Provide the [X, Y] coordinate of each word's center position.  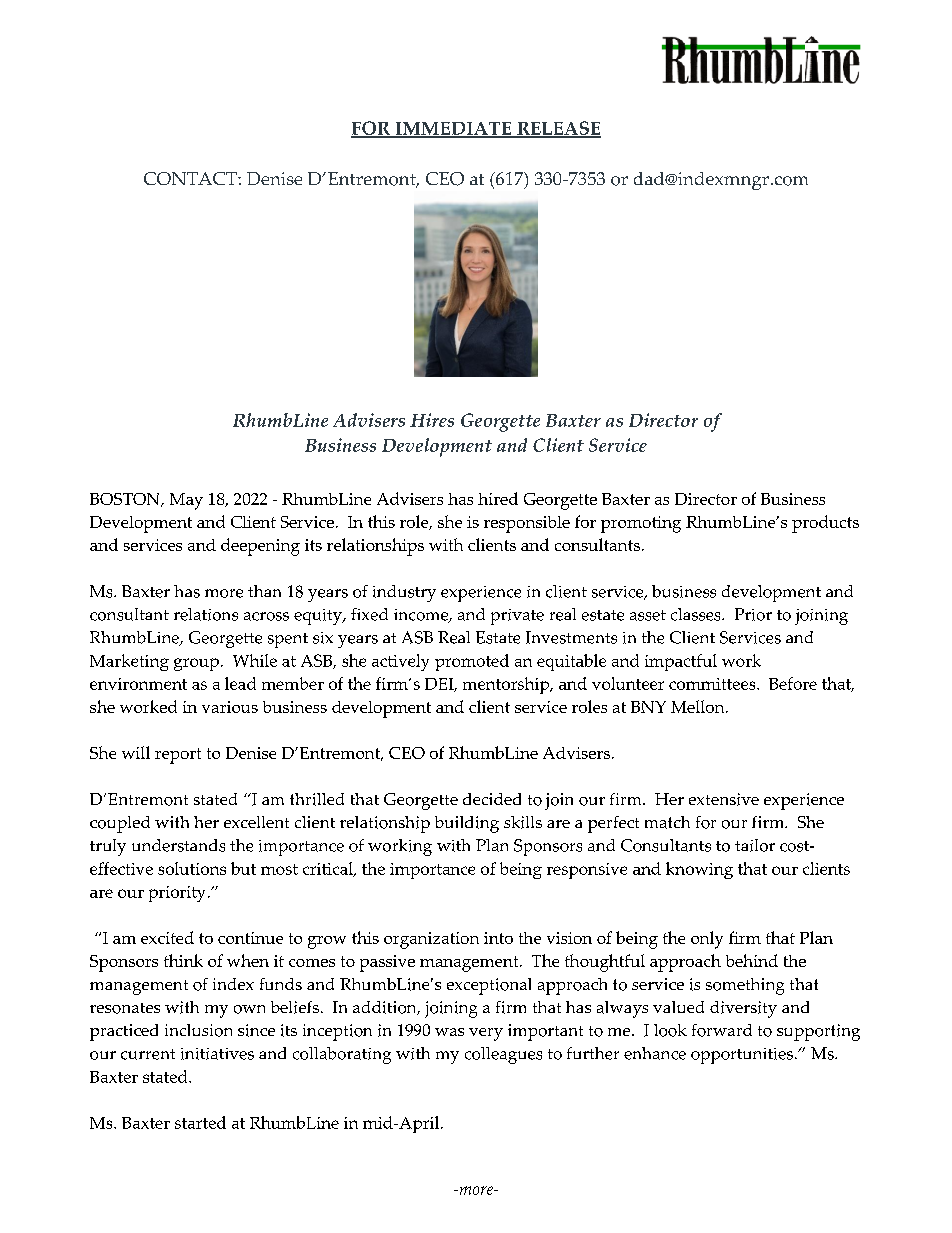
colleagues [503, 1055]
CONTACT [191, 178]
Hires [432, 420]
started [200, 1122]
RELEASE [558, 129]
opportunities [743, 1056]
